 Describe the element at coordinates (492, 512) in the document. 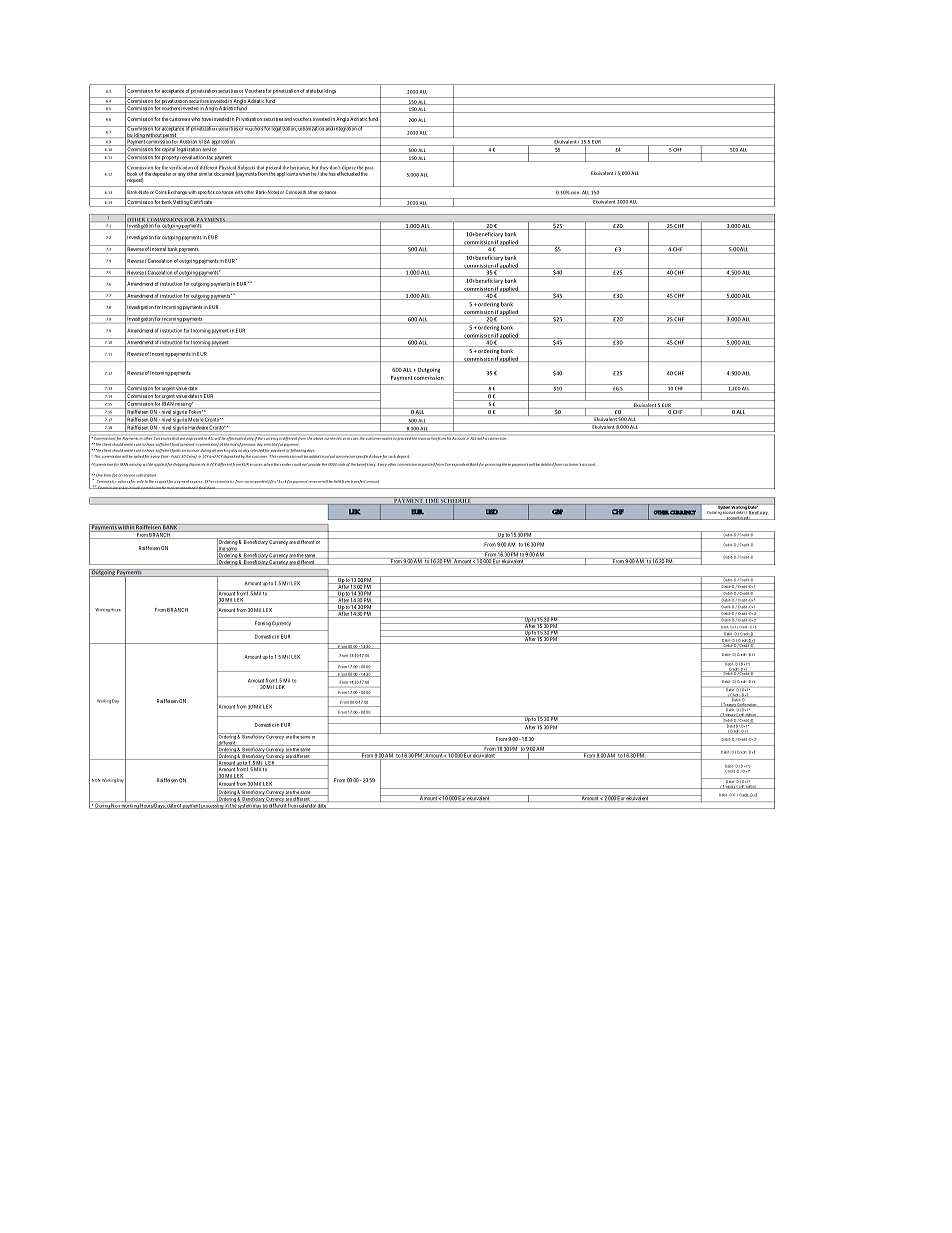

I see `USD` at that location.
